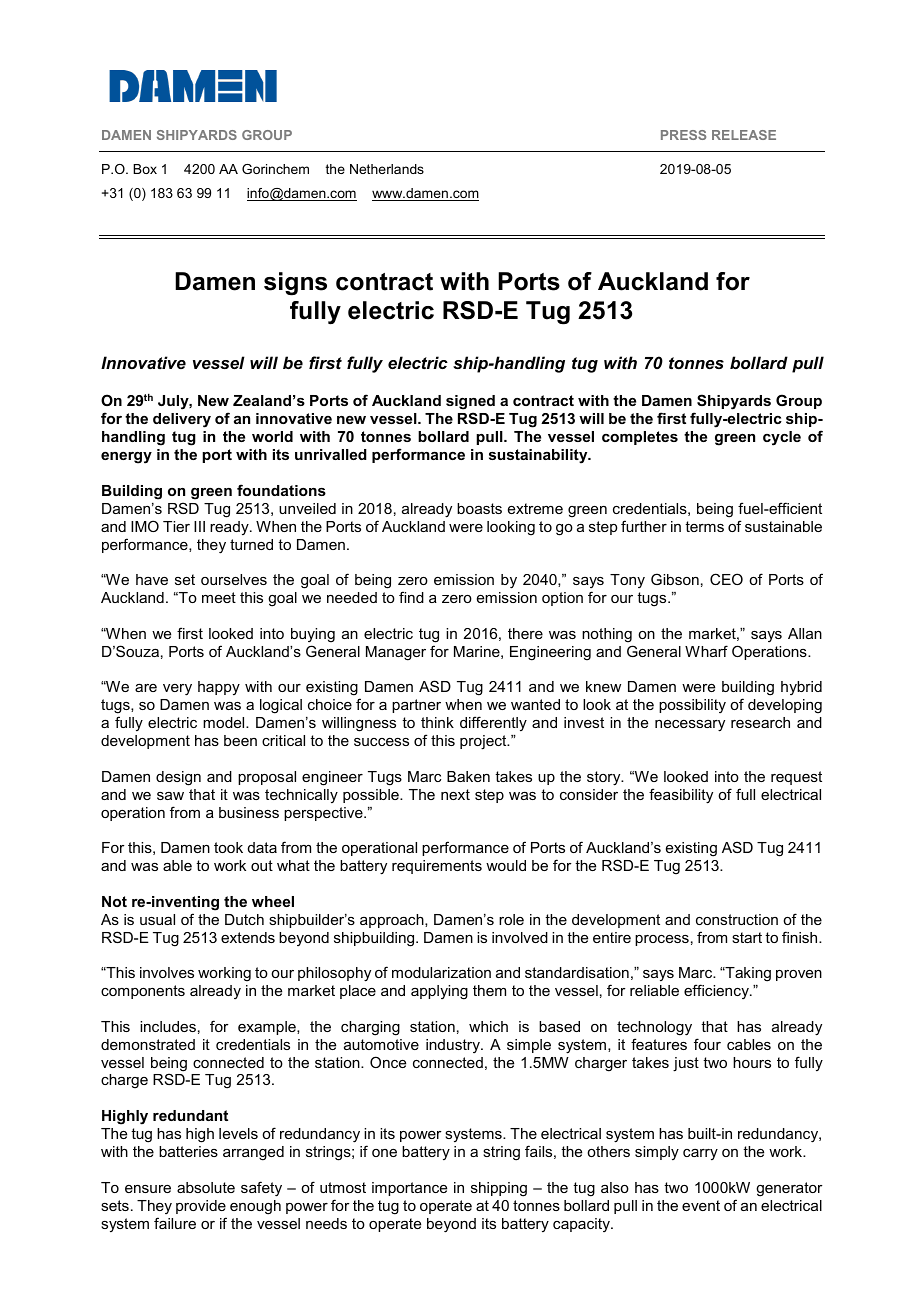 Image resolution: width=924 pixels, height=1308 pixels. I want to click on absolute, so click(206, 1187).
